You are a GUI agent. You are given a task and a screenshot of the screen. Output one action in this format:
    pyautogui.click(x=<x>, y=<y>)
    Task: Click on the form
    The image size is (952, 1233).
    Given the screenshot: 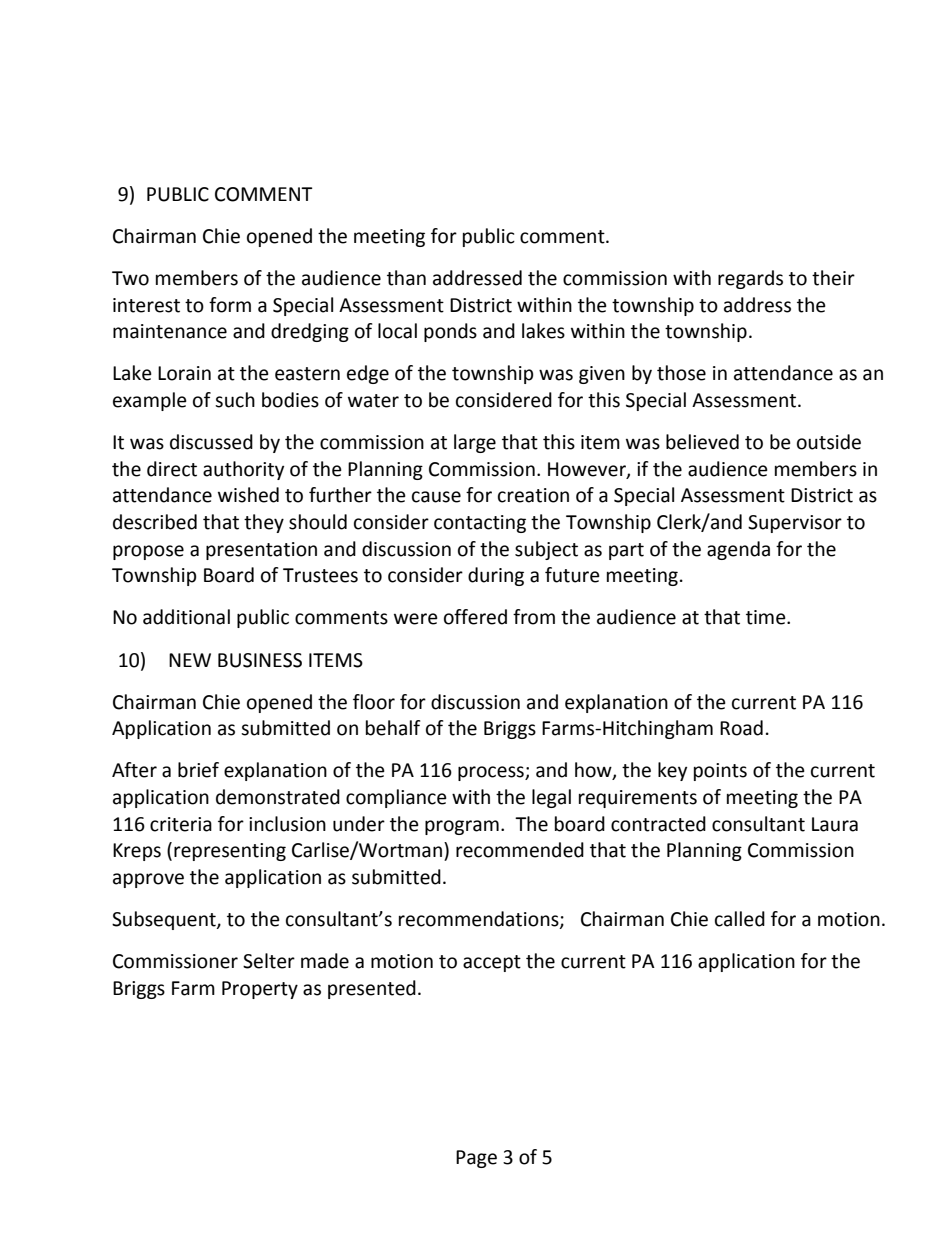 What is the action you would take?
    pyautogui.click(x=230, y=305)
